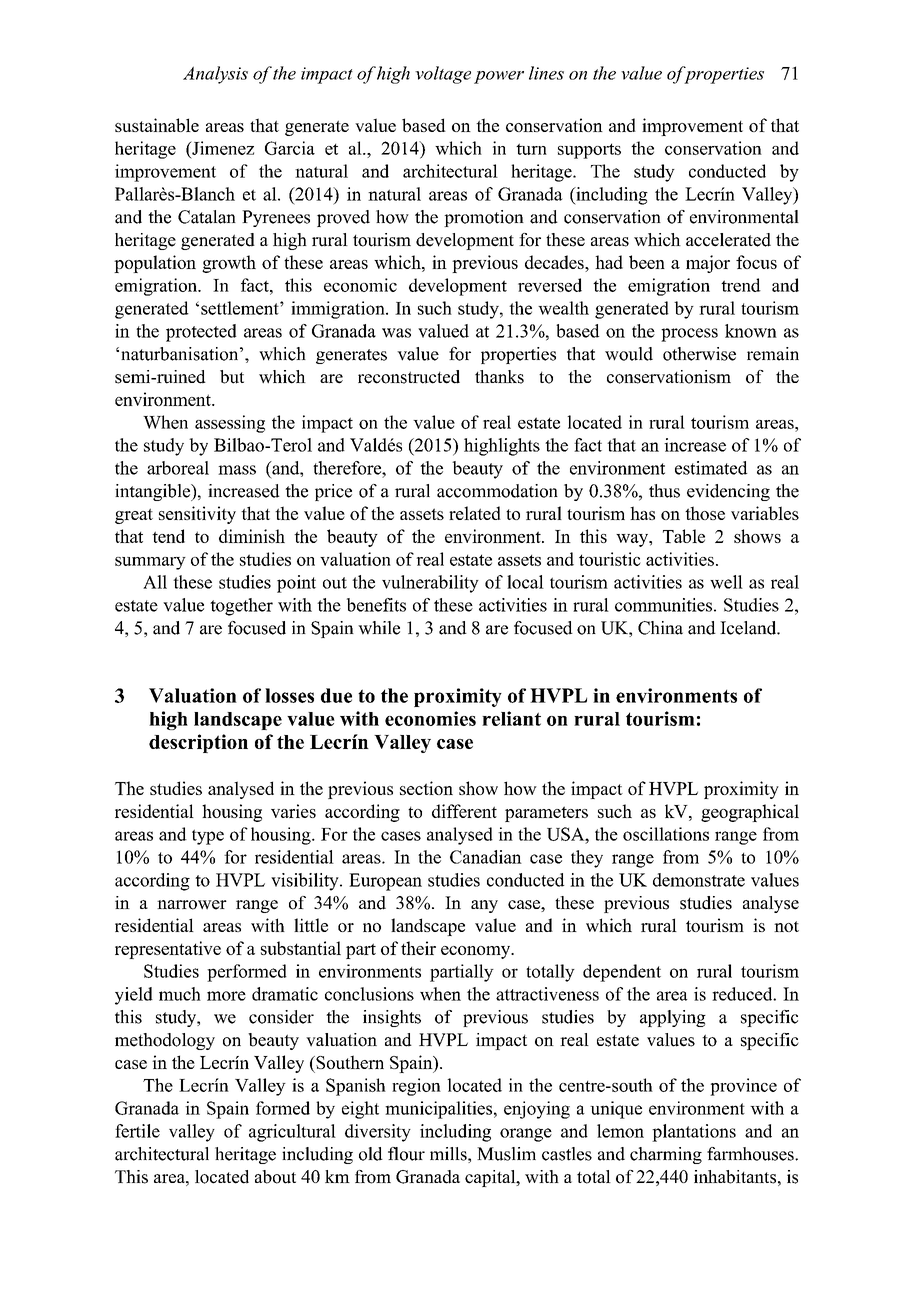 The height and width of the screenshot is (1316, 916). Describe the element at coordinates (750, 813) in the screenshot. I see `geographical` at that location.
